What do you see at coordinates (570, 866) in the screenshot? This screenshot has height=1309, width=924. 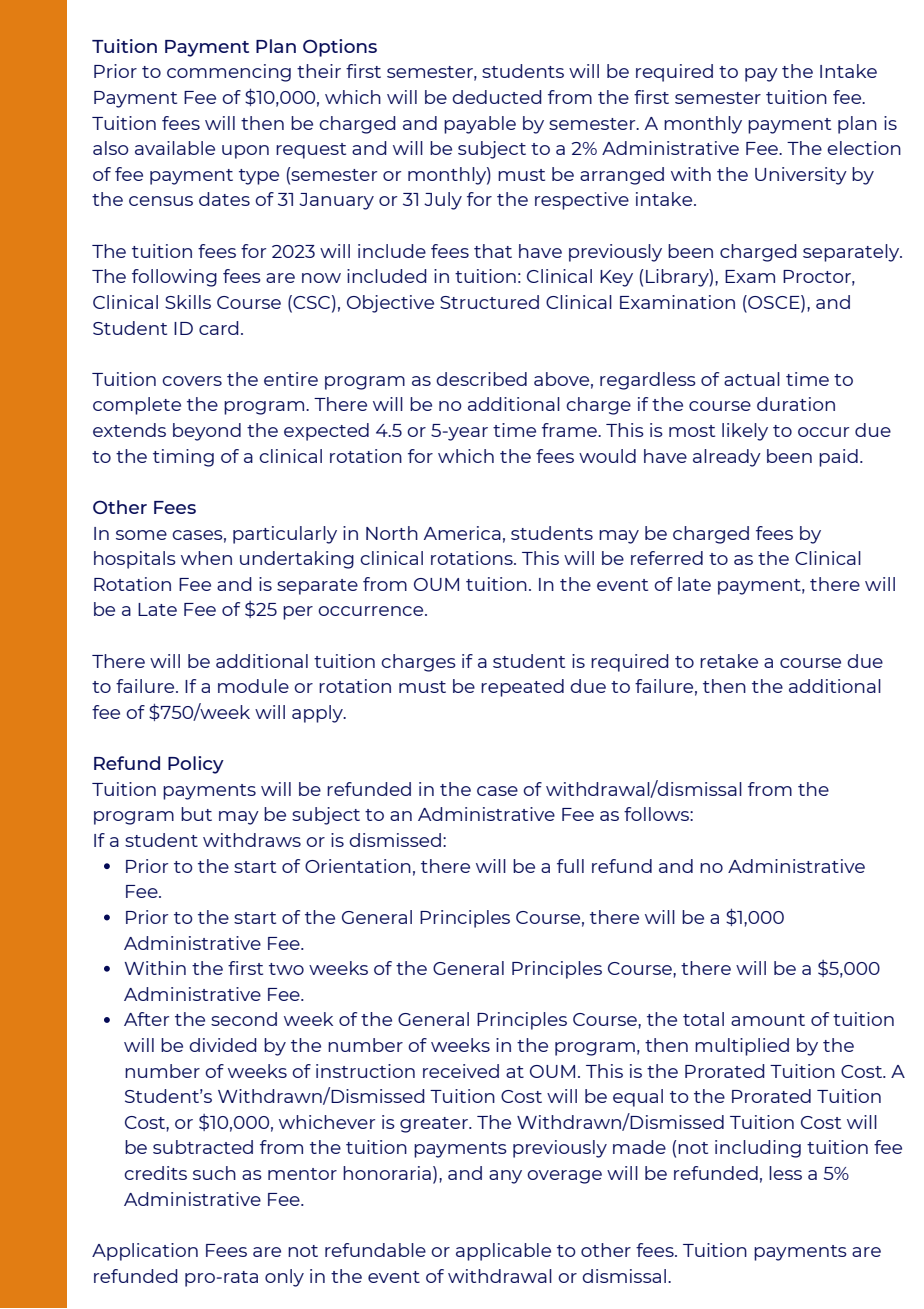 I see `full` at bounding box center [570, 866].
